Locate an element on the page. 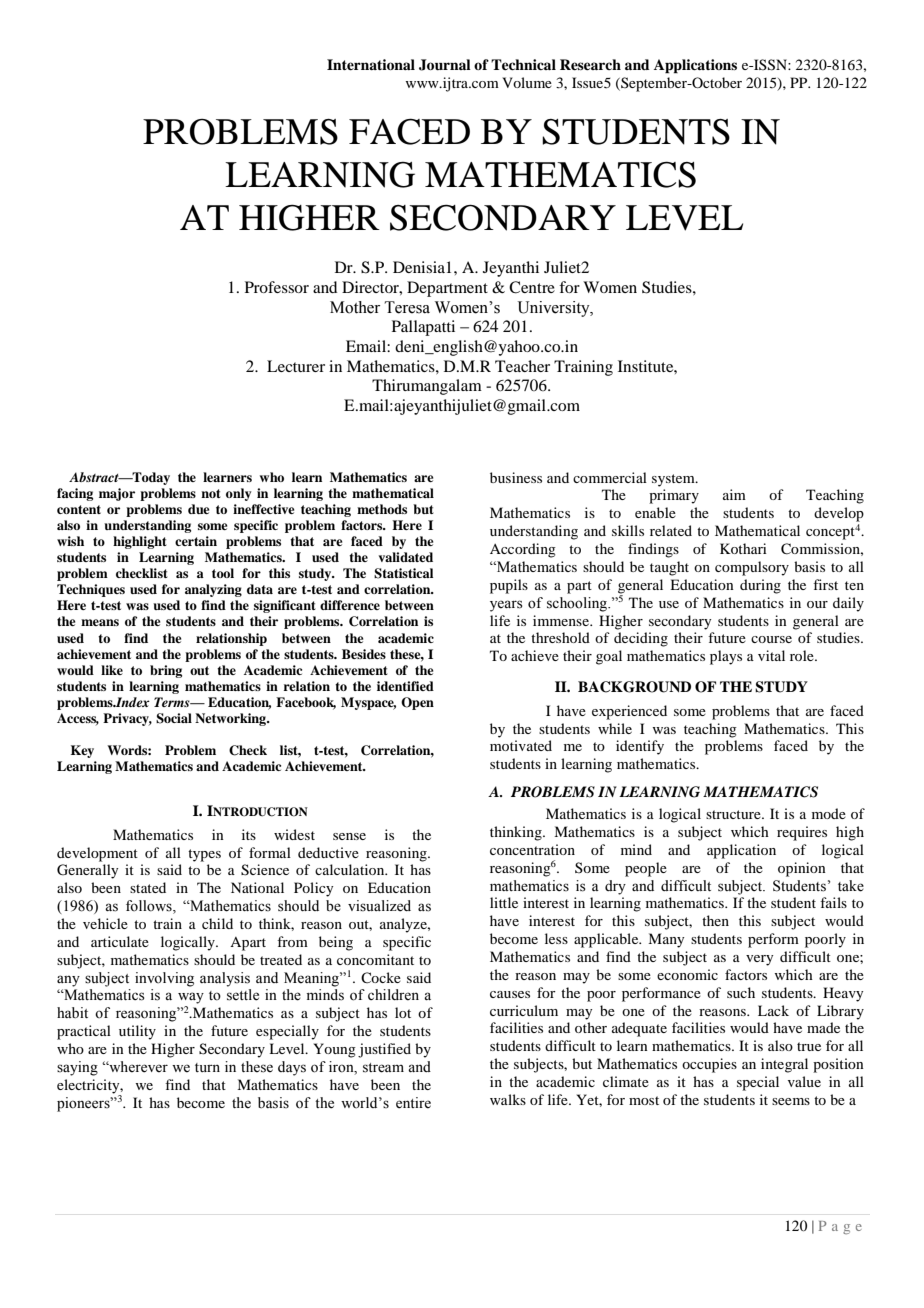  aim is located at coordinates (734, 494).
